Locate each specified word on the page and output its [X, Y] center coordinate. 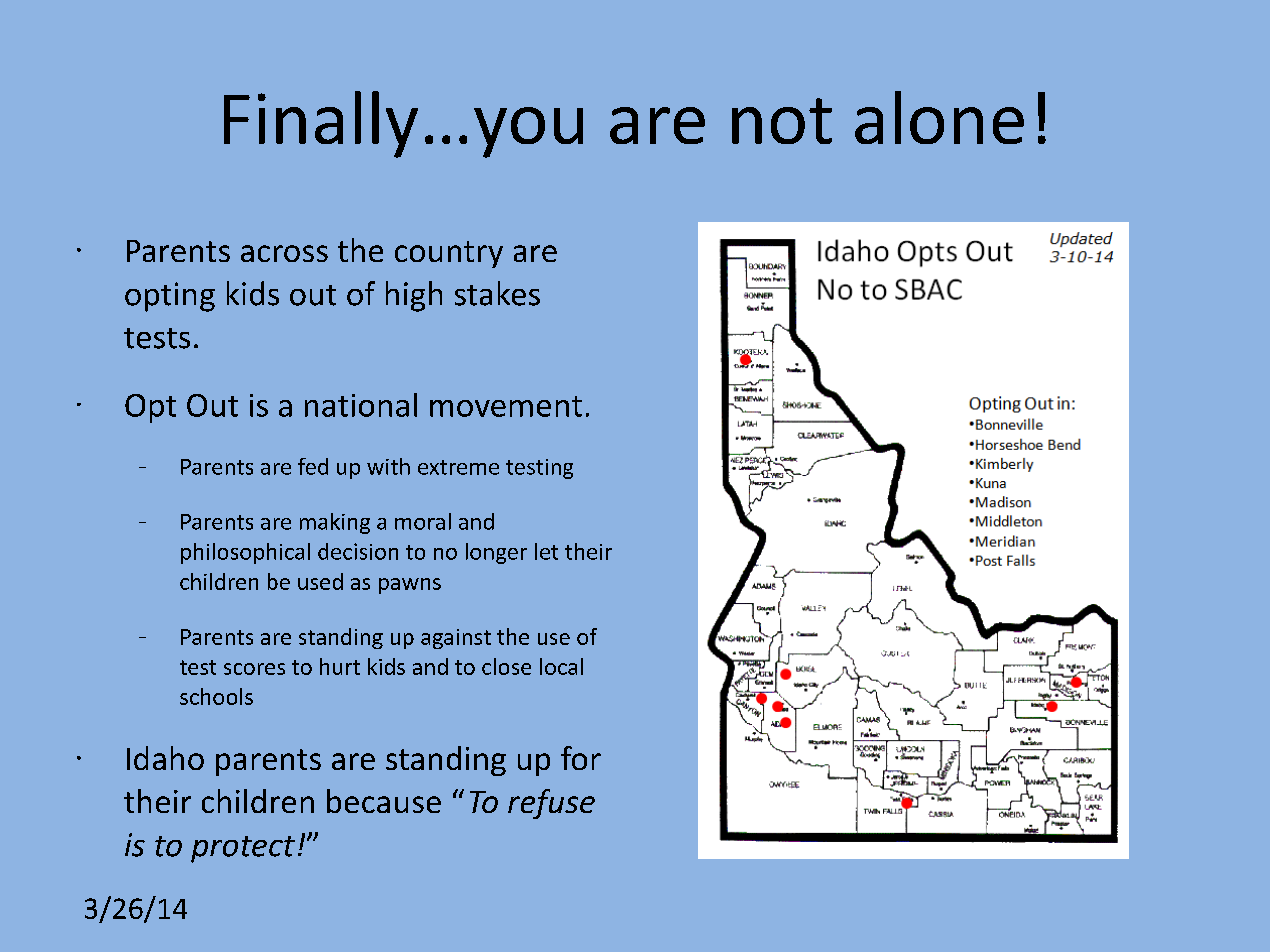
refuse [551, 804]
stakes [497, 293]
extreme [458, 467]
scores [254, 669]
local [561, 666]
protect [243, 849]
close [506, 666]
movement [506, 406]
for [581, 758]
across [284, 253]
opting [170, 297]
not [782, 121]
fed [313, 466]
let [546, 551]
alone [939, 117]
